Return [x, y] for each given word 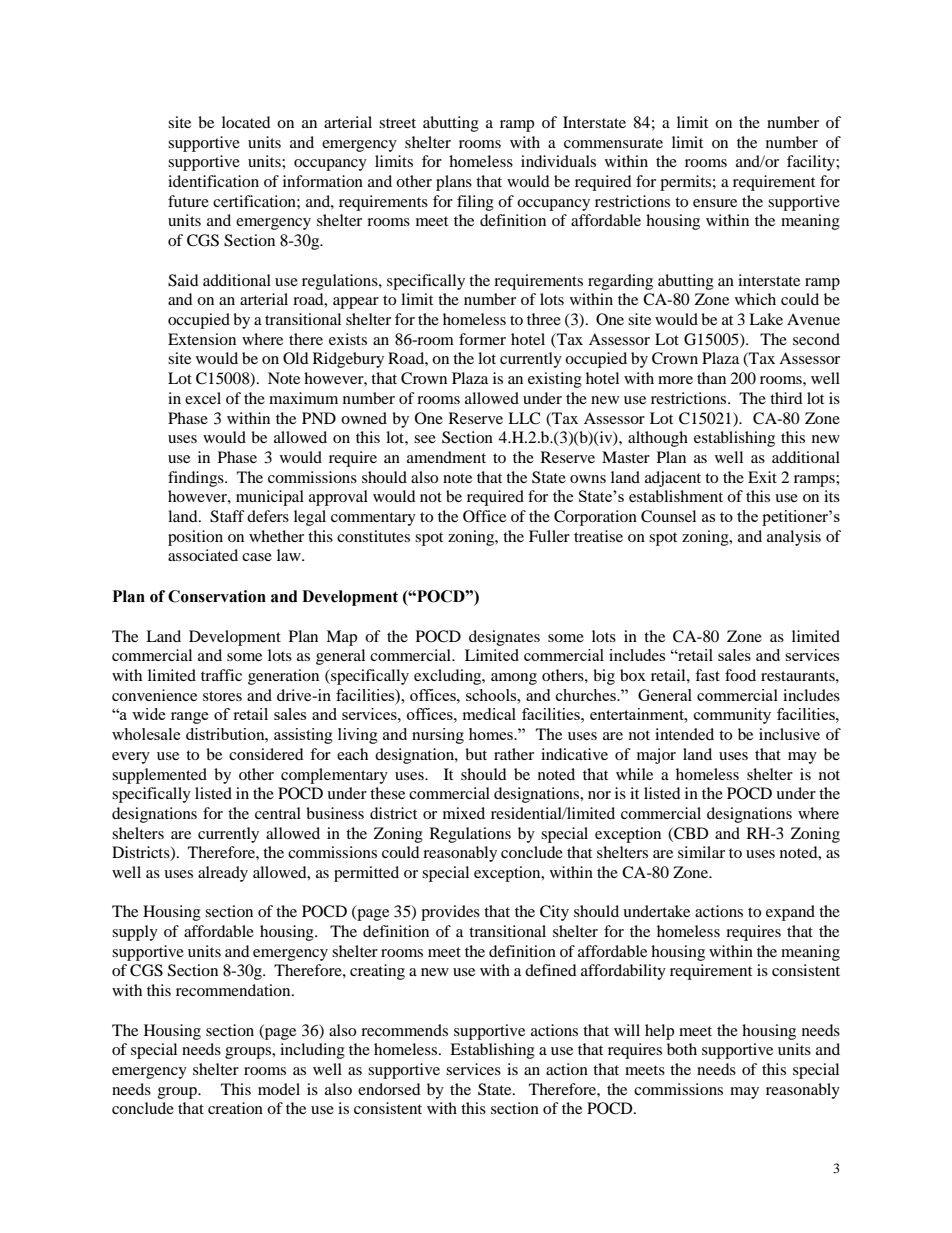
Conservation [217, 596]
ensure [715, 203]
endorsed [389, 1089]
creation [235, 1108]
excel [203, 398]
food [740, 675]
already [223, 874]
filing [475, 203]
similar [701, 852]
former [482, 339]
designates [504, 638]
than [711, 378]
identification [213, 181]
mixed [464, 813]
